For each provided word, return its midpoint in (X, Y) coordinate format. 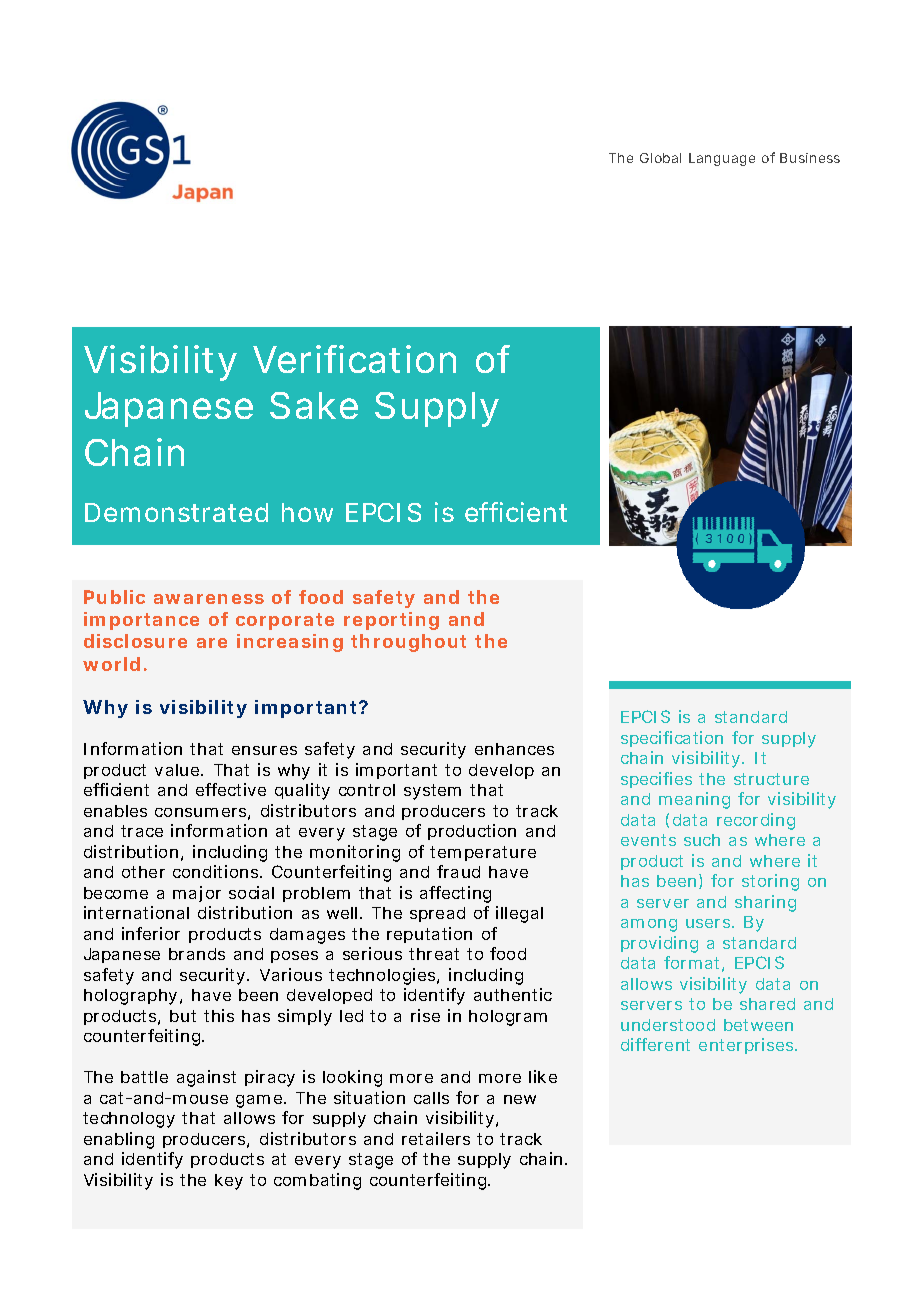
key (229, 1182)
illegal (519, 914)
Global (660, 158)
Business (810, 158)
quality (302, 791)
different (655, 1044)
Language (722, 159)
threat (434, 954)
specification (672, 739)
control (367, 790)
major (197, 894)
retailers (436, 1138)
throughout (408, 643)
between (758, 1025)
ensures (264, 750)
